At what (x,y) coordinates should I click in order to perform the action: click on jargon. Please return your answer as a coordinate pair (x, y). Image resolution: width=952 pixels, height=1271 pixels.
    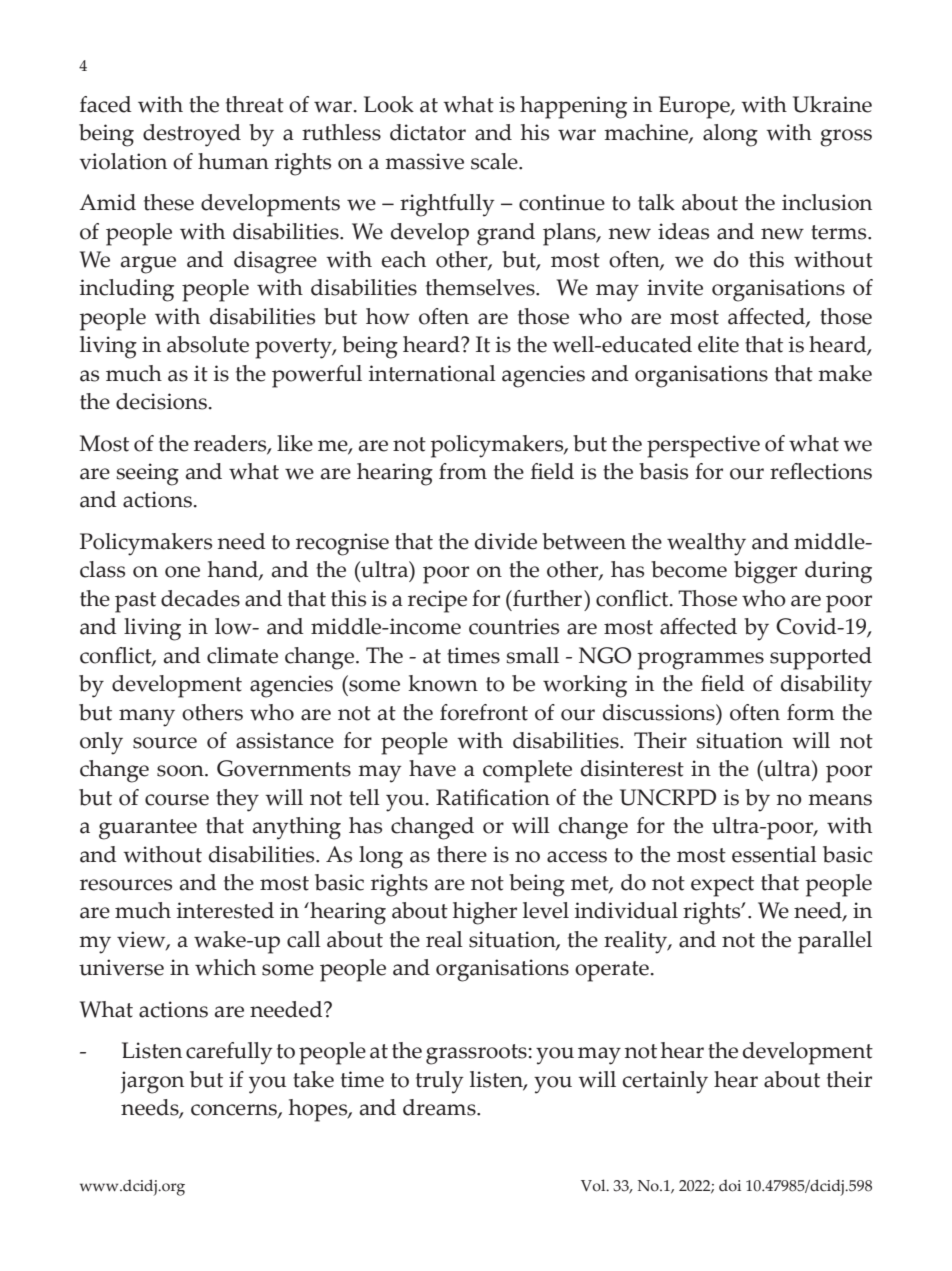
    Looking at the image, I should click on (152, 1082).
